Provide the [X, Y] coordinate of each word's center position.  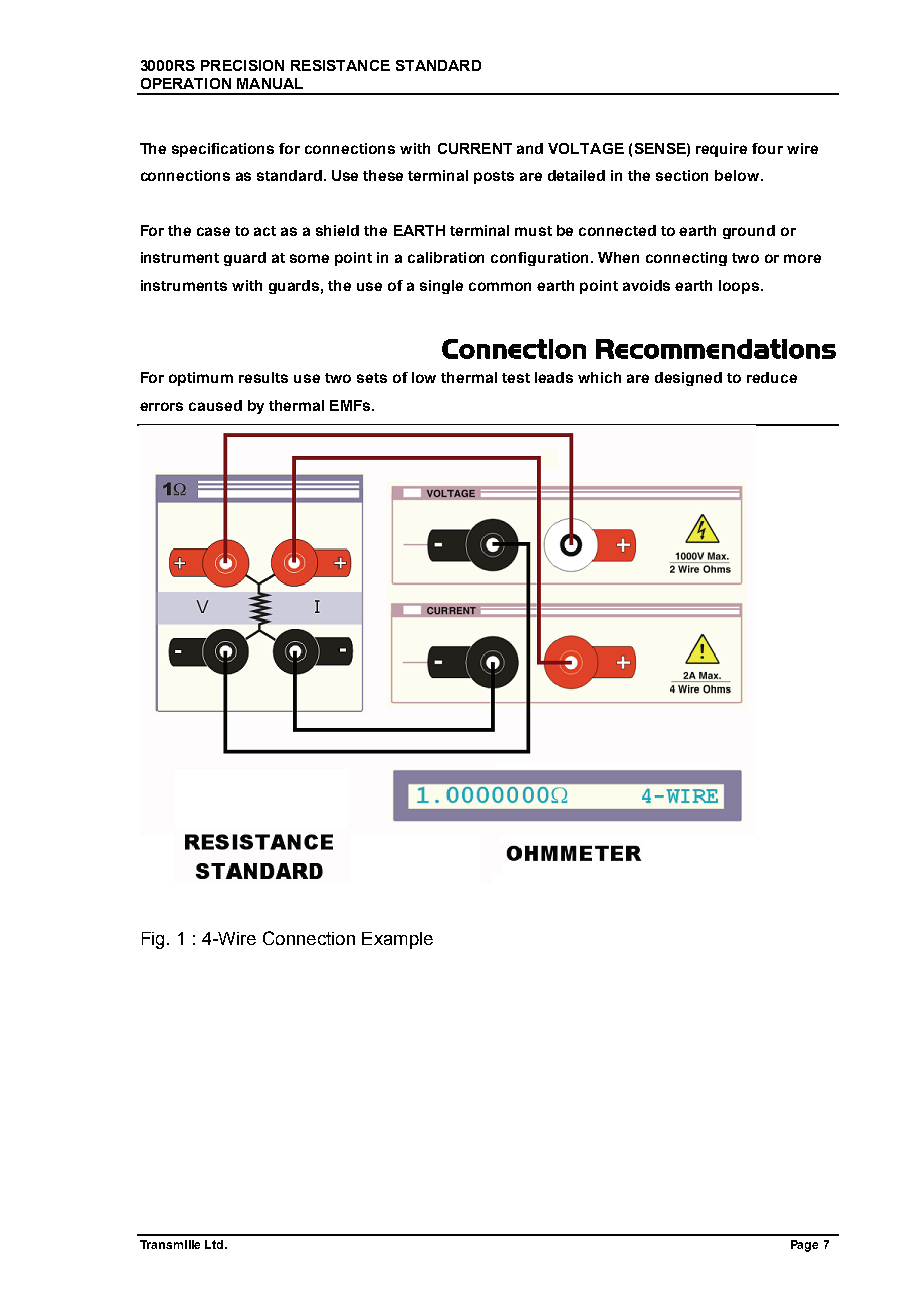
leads [554, 377]
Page [804, 1246]
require [721, 150]
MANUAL [270, 83]
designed [688, 379]
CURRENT [475, 148]
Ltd [215, 1244]
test [516, 378]
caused [215, 405]
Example [397, 940]
